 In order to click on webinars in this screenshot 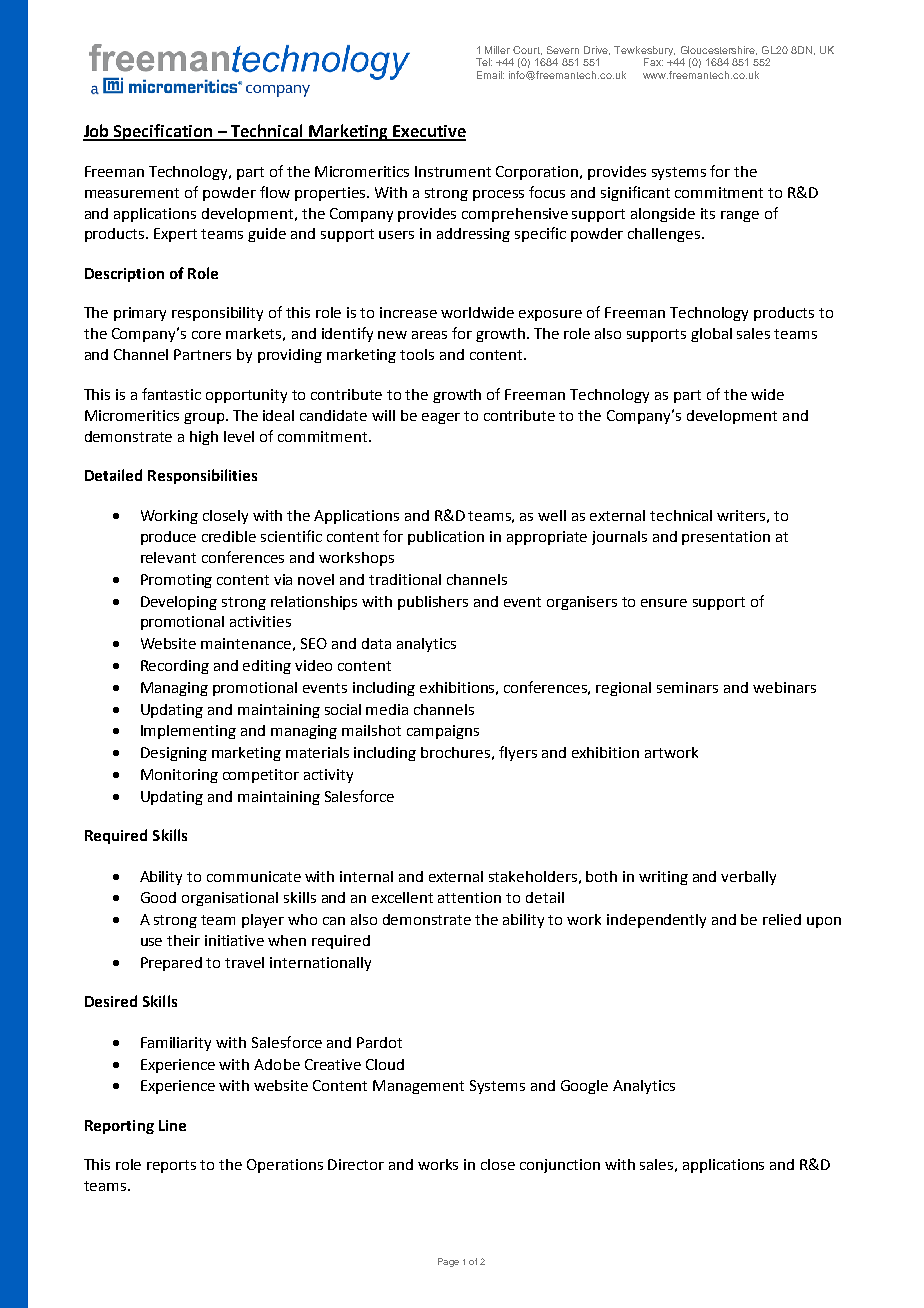, I will do `click(784, 687)`.
